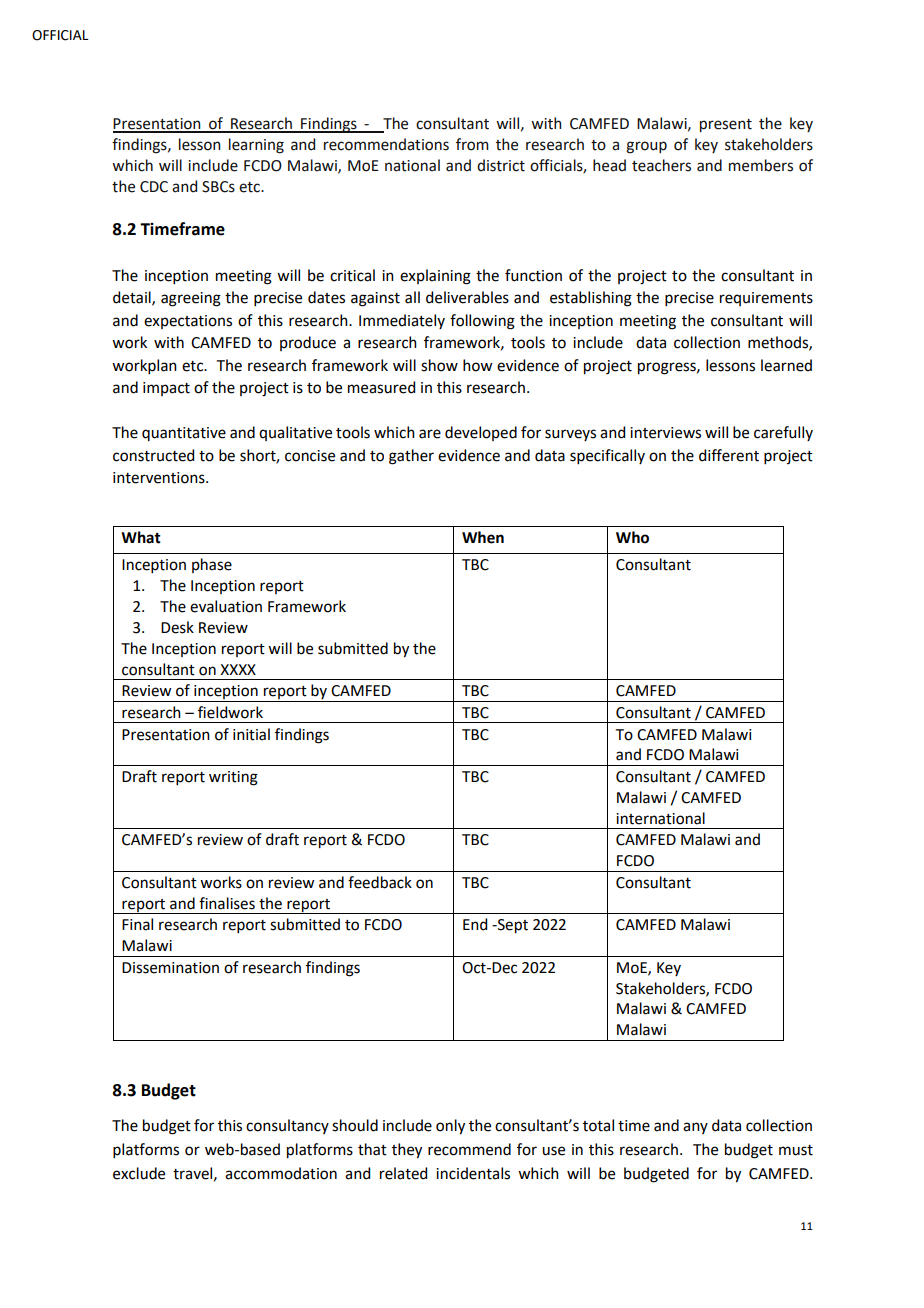 Image resolution: width=924 pixels, height=1308 pixels. Describe the element at coordinates (695, 1128) in the screenshot. I see `any` at that location.
